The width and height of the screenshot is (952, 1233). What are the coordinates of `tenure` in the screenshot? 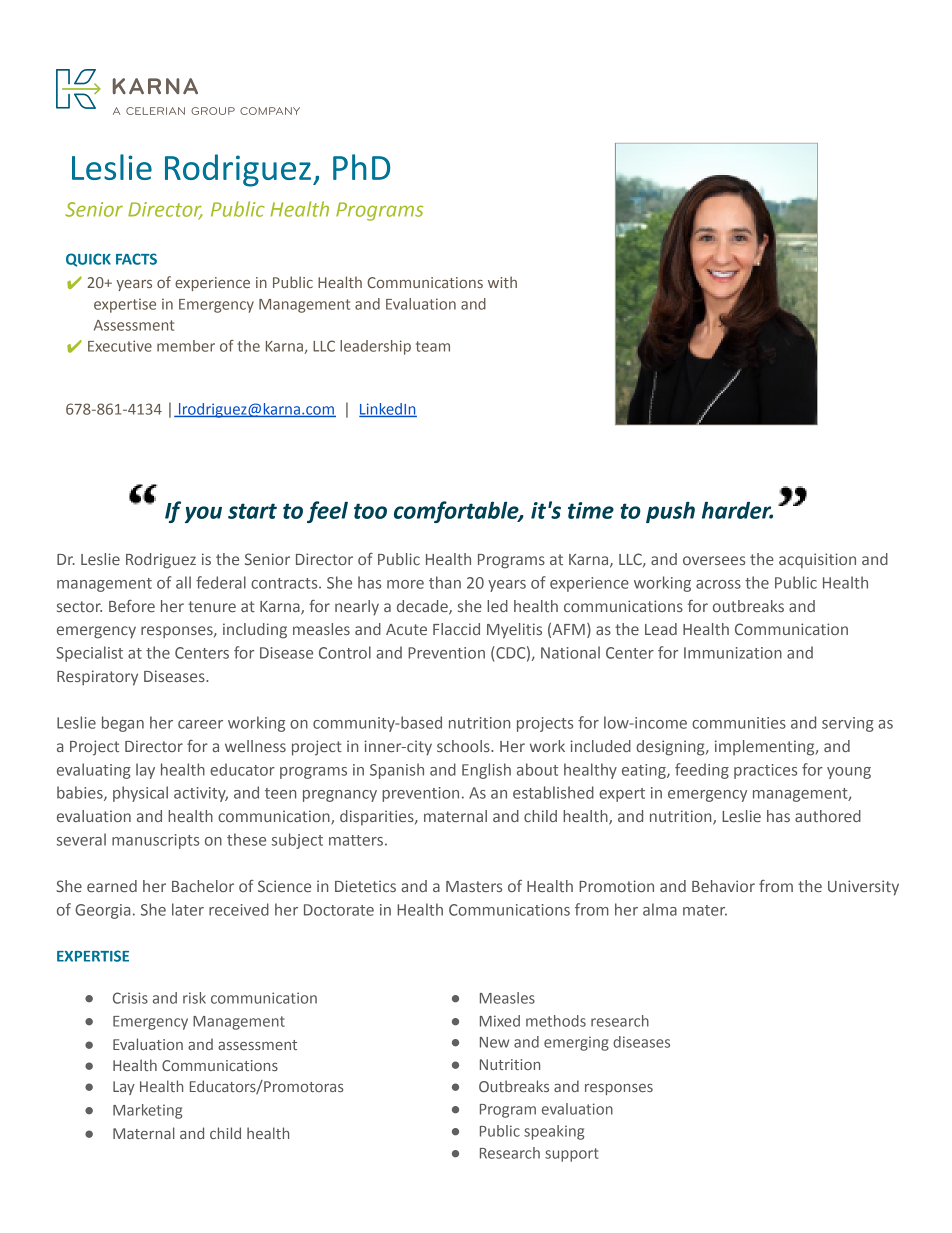 It's located at (212, 606).
